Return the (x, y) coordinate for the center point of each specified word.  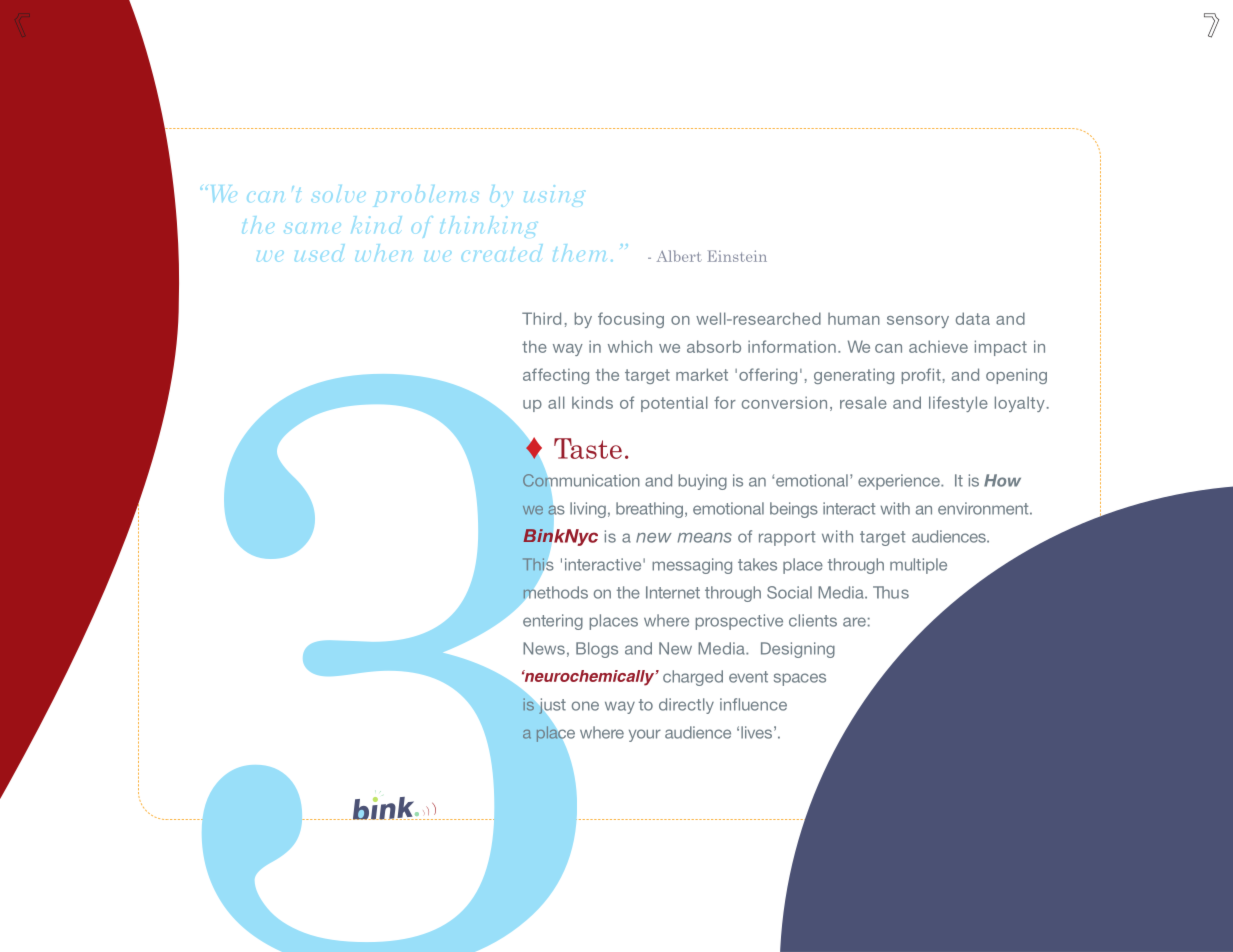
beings (794, 510)
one (585, 706)
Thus (891, 592)
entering (553, 622)
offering (768, 376)
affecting (556, 376)
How (1002, 480)
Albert (679, 256)
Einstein (737, 256)
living (588, 510)
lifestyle (958, 404)
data (973, 318)
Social (789, 592)
